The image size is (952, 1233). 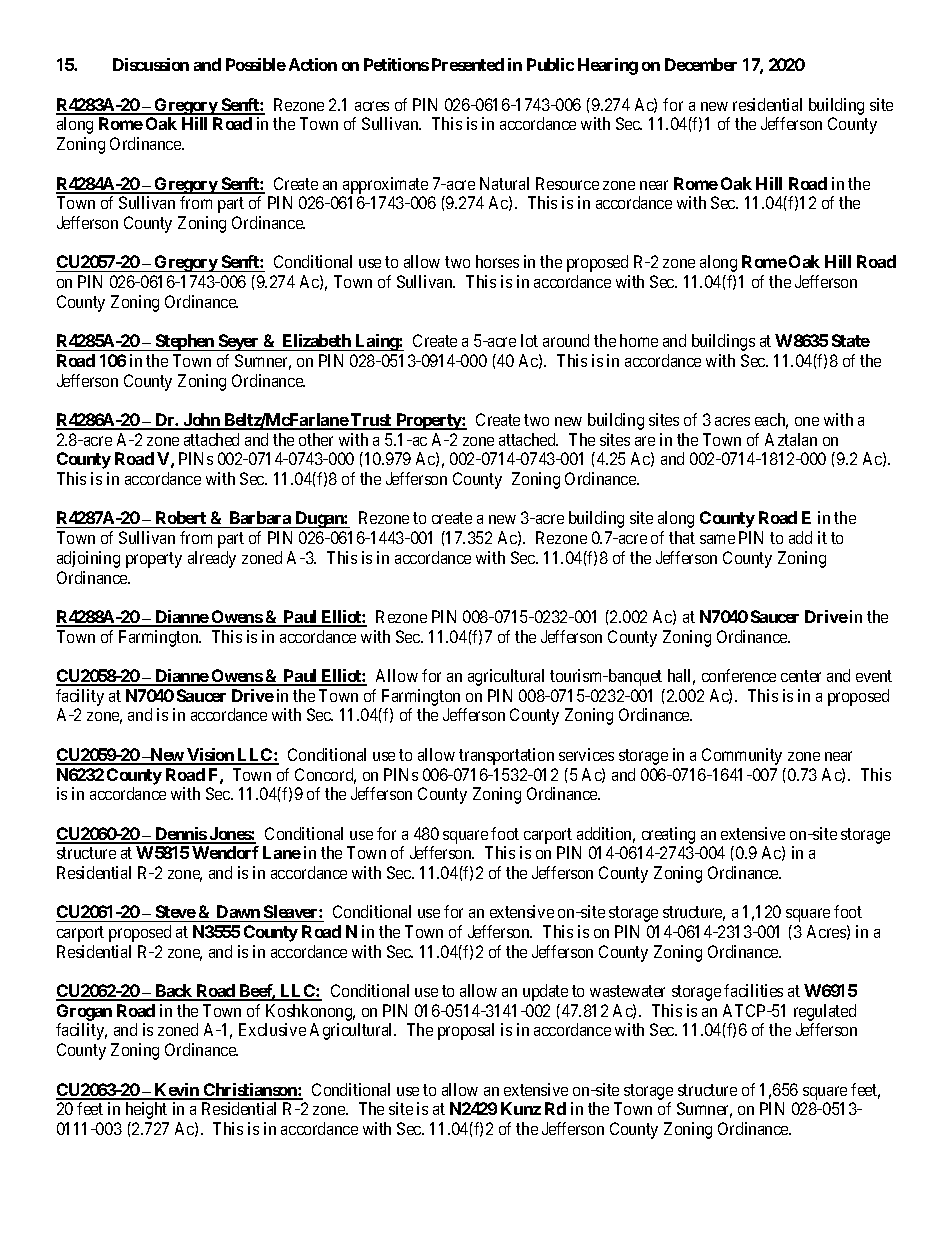 I want to click on December, so click(x=701, y=64).
